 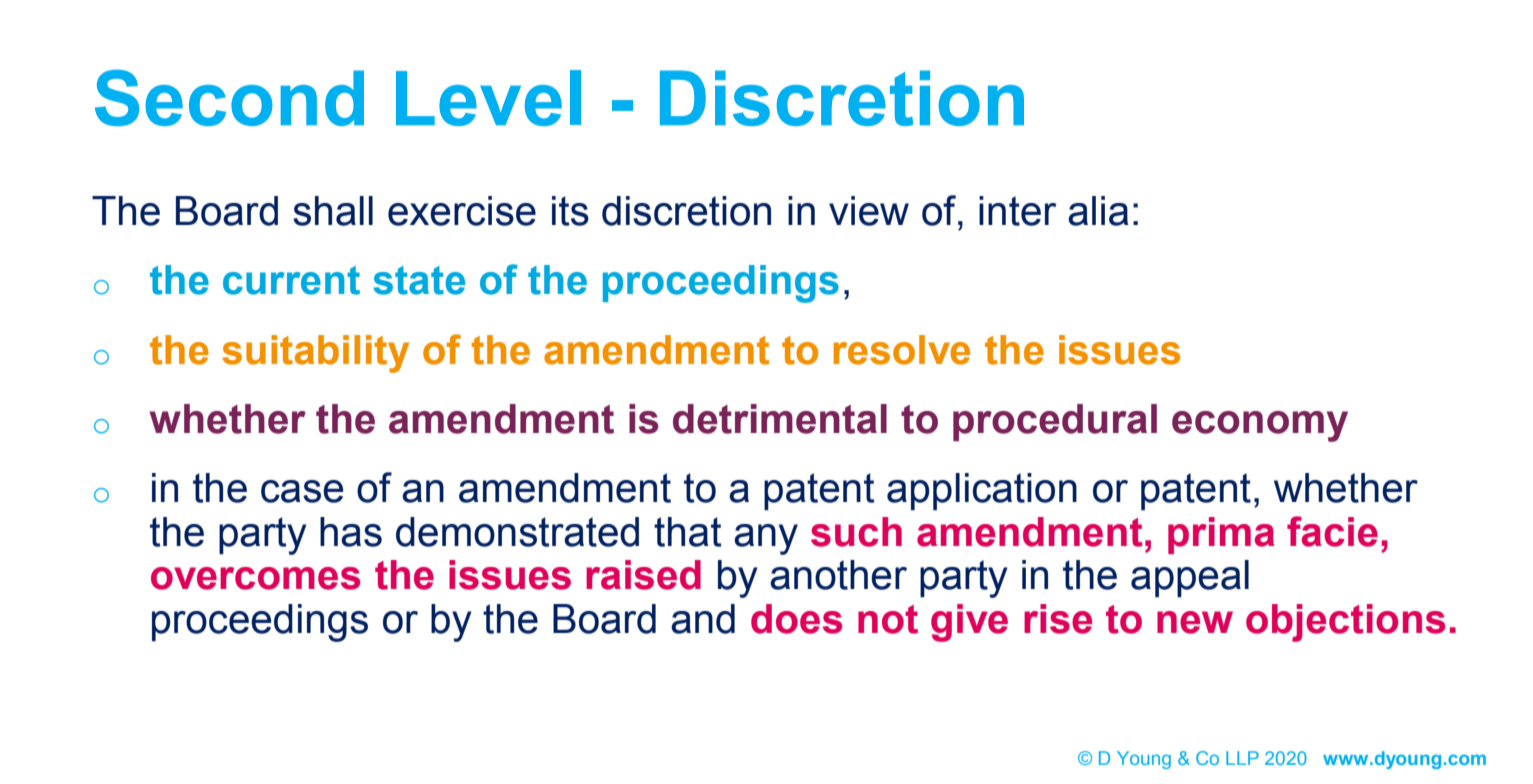 What do you see at coordinates (1260, 426) in the screenshot?
I see `economy` at bounding box center [1260, 426].
